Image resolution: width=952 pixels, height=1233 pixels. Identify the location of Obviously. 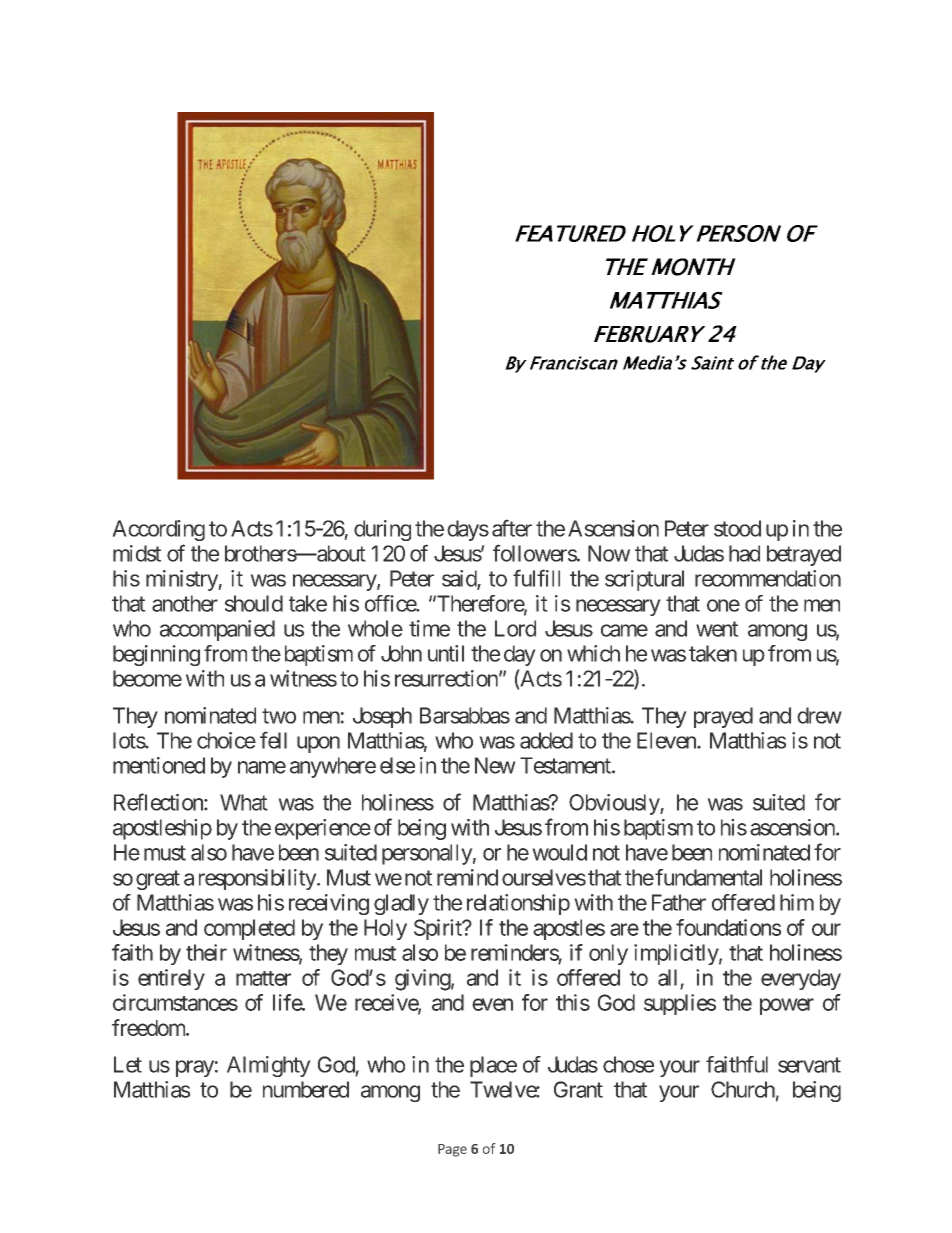
(615, 804).
